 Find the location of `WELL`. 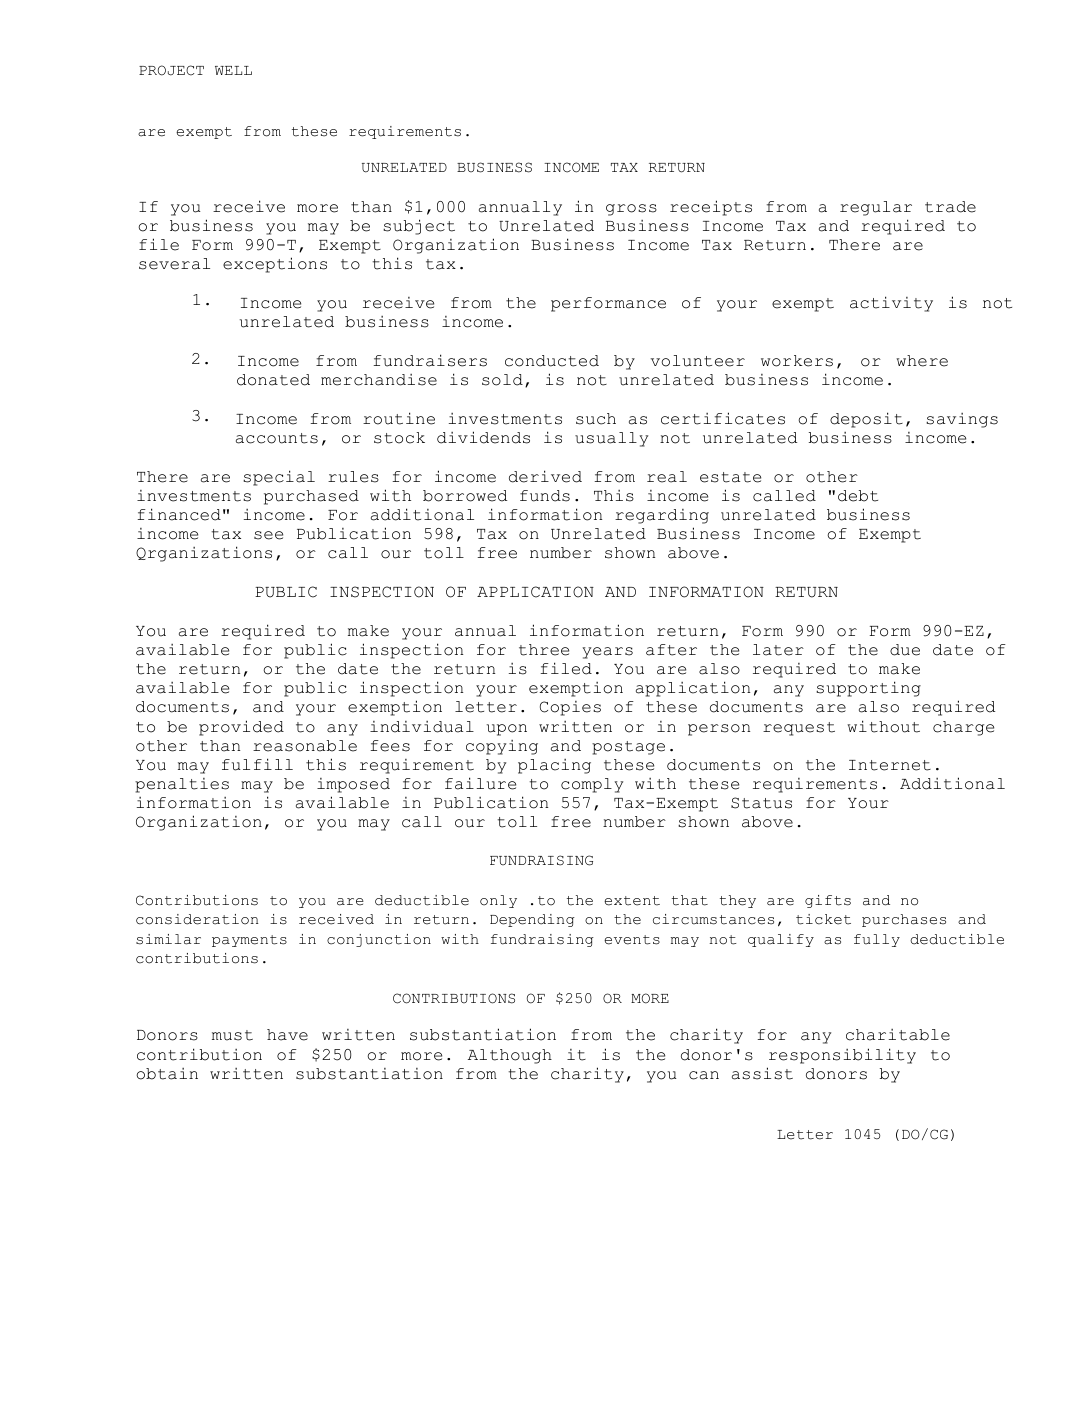

WELL is located at coordinates (233, 70).
